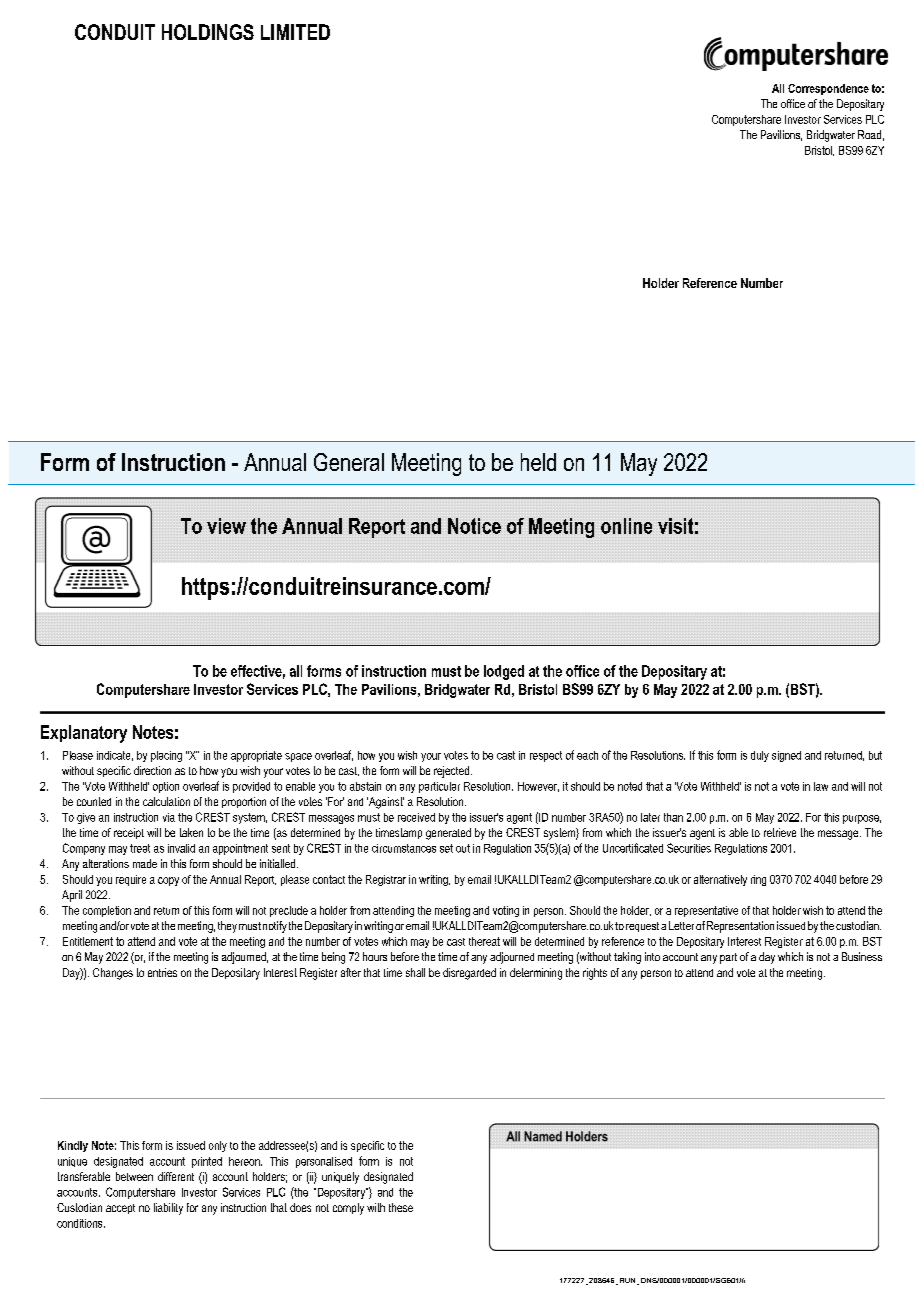 The image size is (924, 1308). Describe the element at coordinates (208, 32) in the document. I see `HOLDINGS` at that location.
